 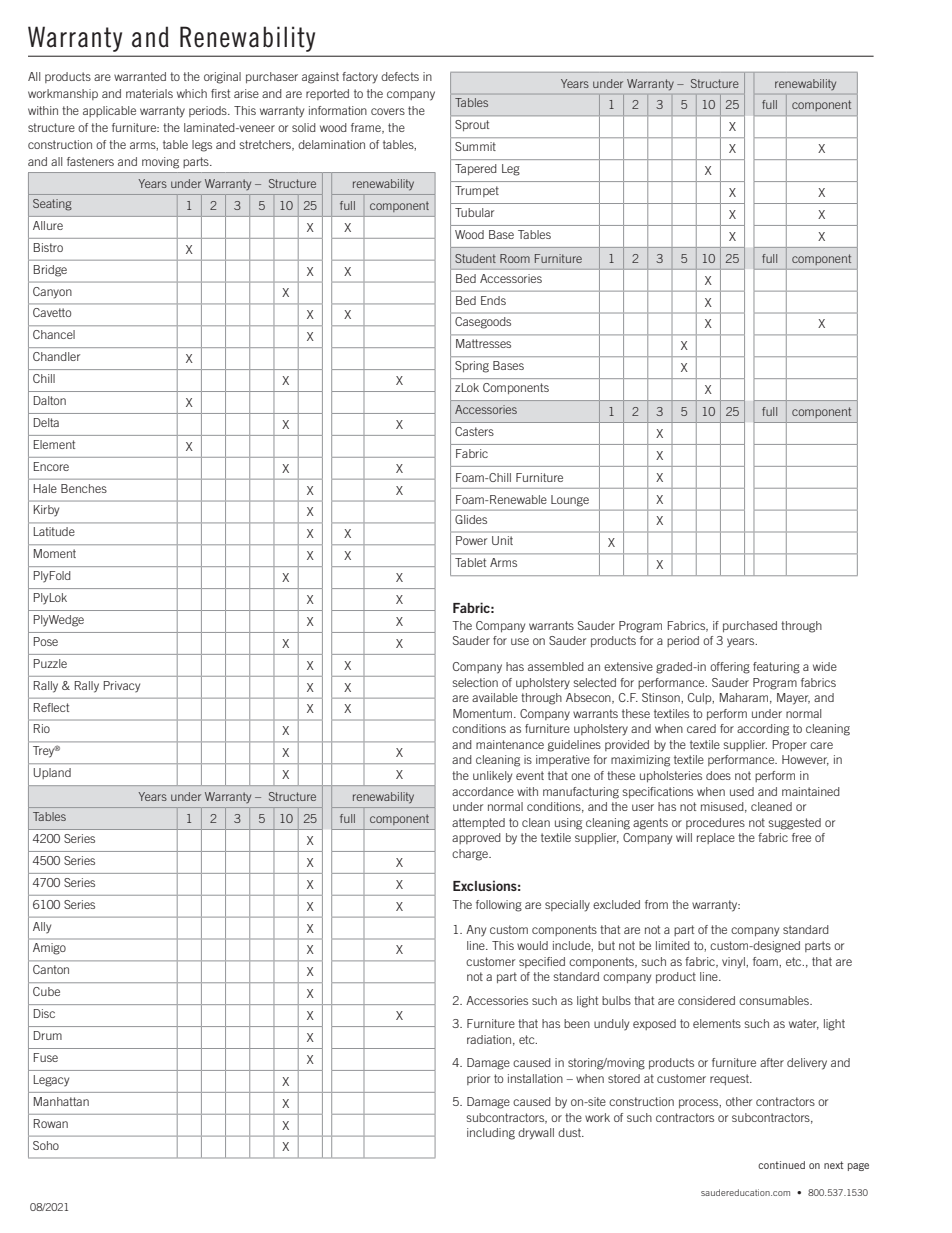 What do you see at coordinates (471, 519) in the image?
I see `Glides` at bounding box center [471, 519].
